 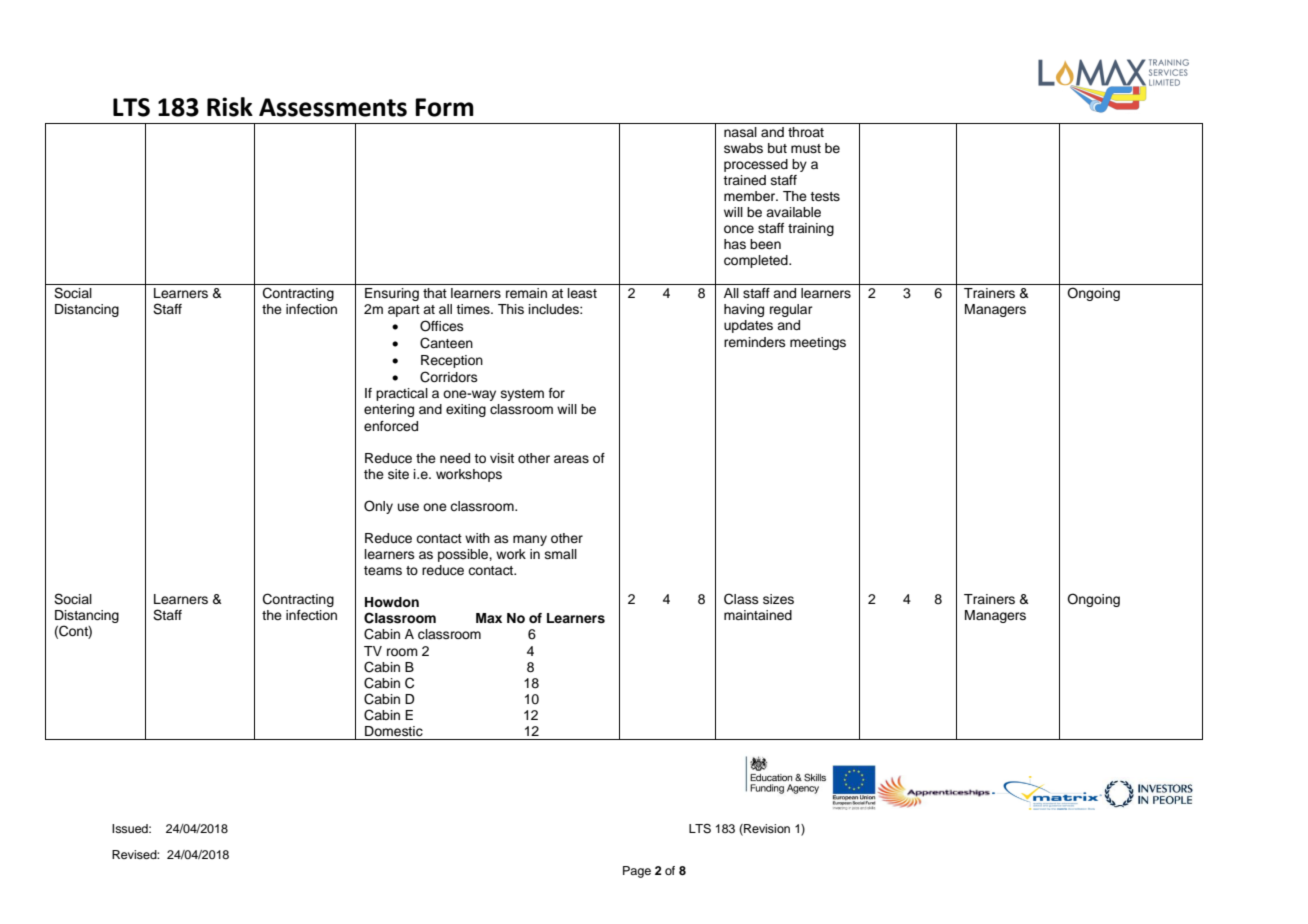 I want to click on system, so click(x=522, y=395).
